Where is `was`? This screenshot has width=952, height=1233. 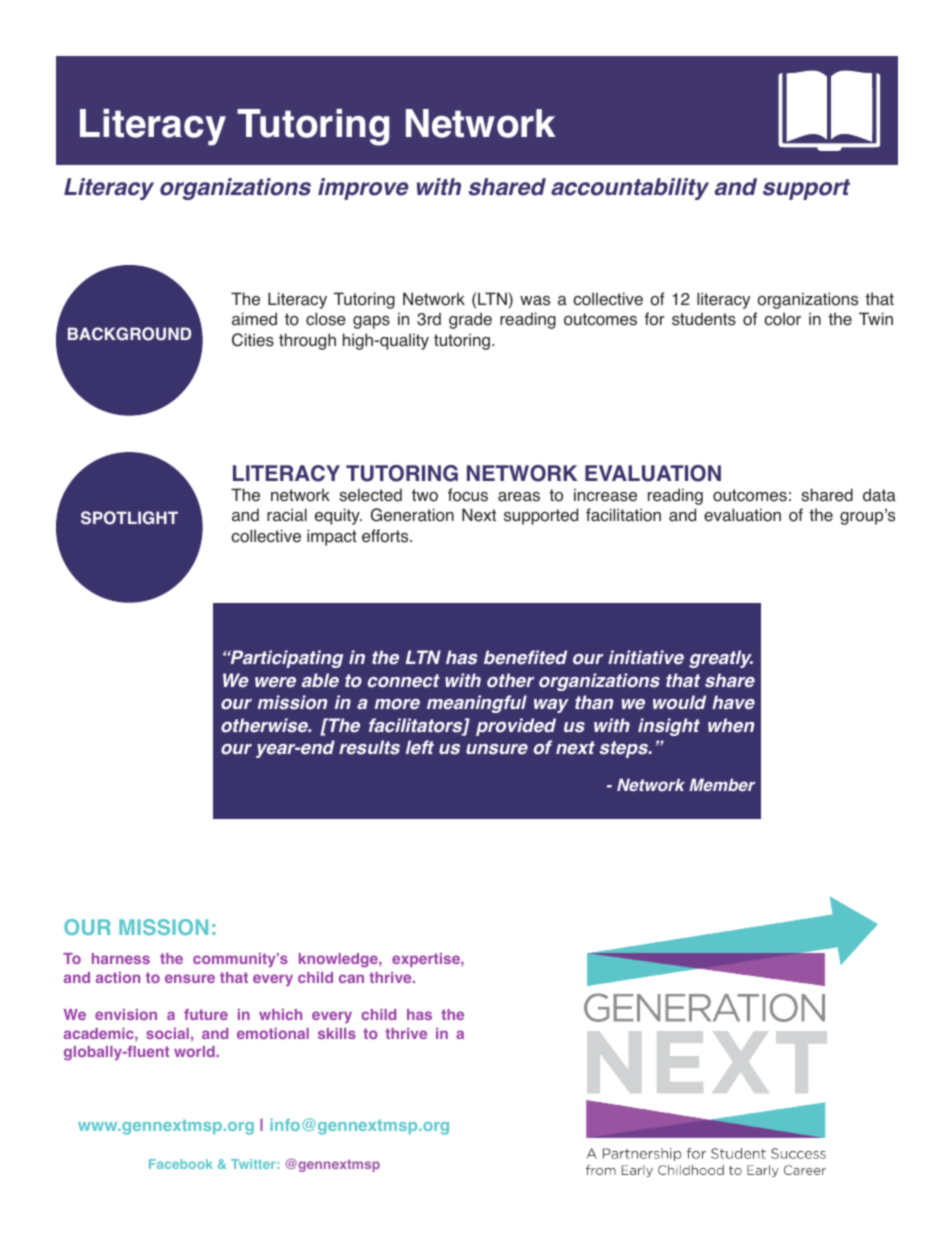 was is located at coordinates (535, 301).
